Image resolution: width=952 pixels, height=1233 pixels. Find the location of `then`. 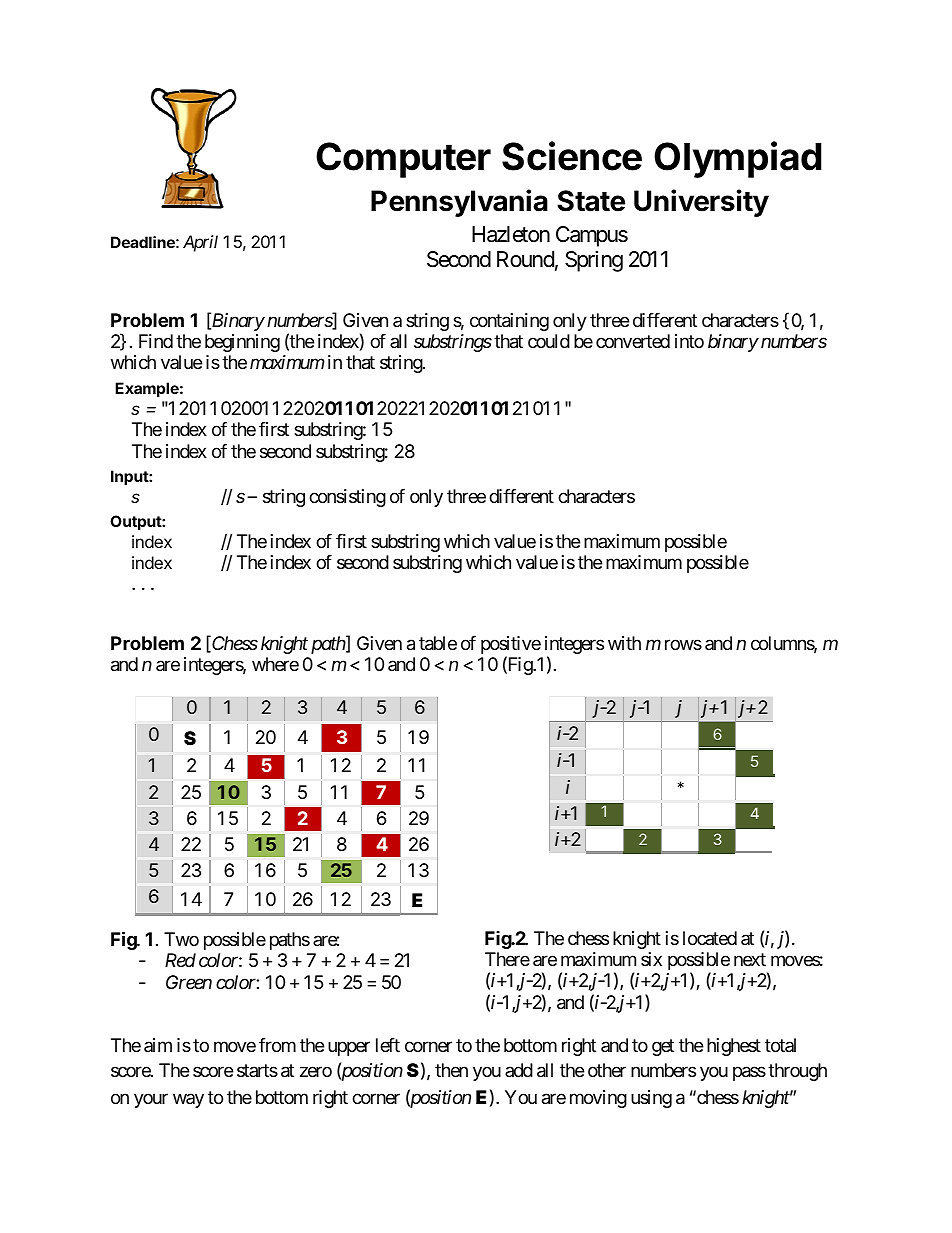

then is located at coordinates (451, 1070).
